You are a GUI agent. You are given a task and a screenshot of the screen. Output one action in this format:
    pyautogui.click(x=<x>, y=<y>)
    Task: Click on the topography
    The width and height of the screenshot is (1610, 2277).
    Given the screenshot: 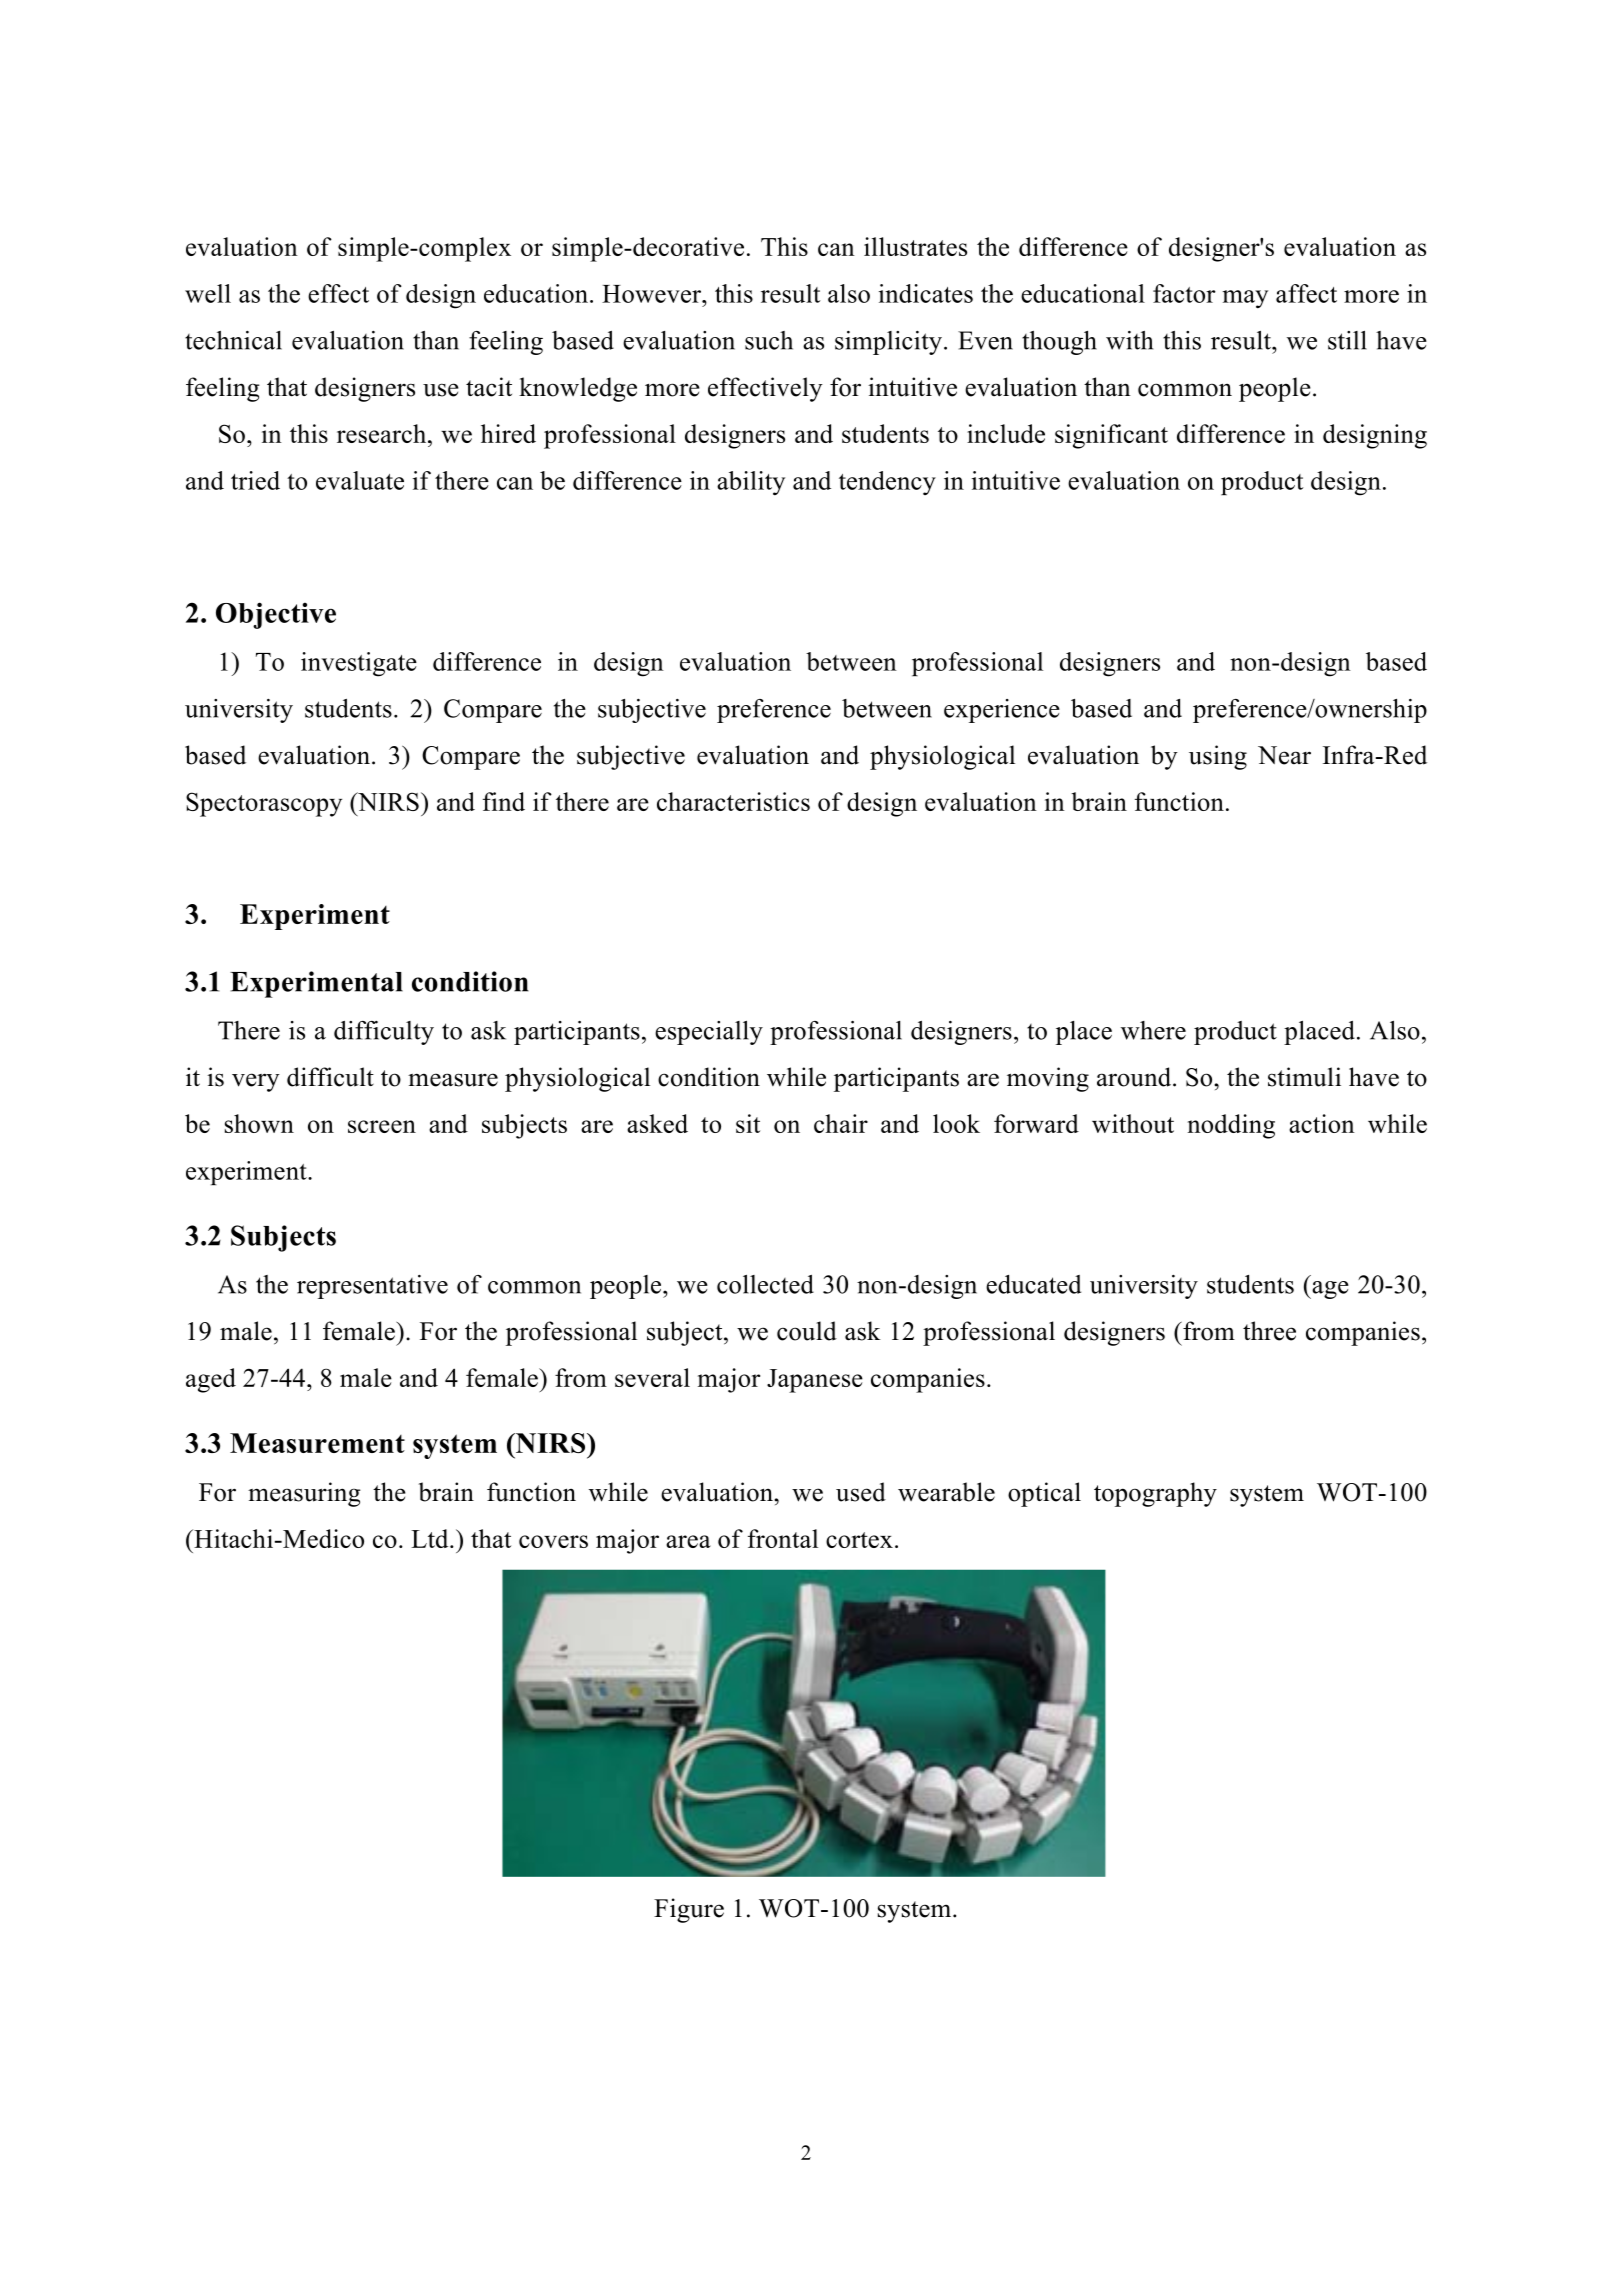 What is the action you would take?
    pyautogui.click(x=1155, y=1494)
